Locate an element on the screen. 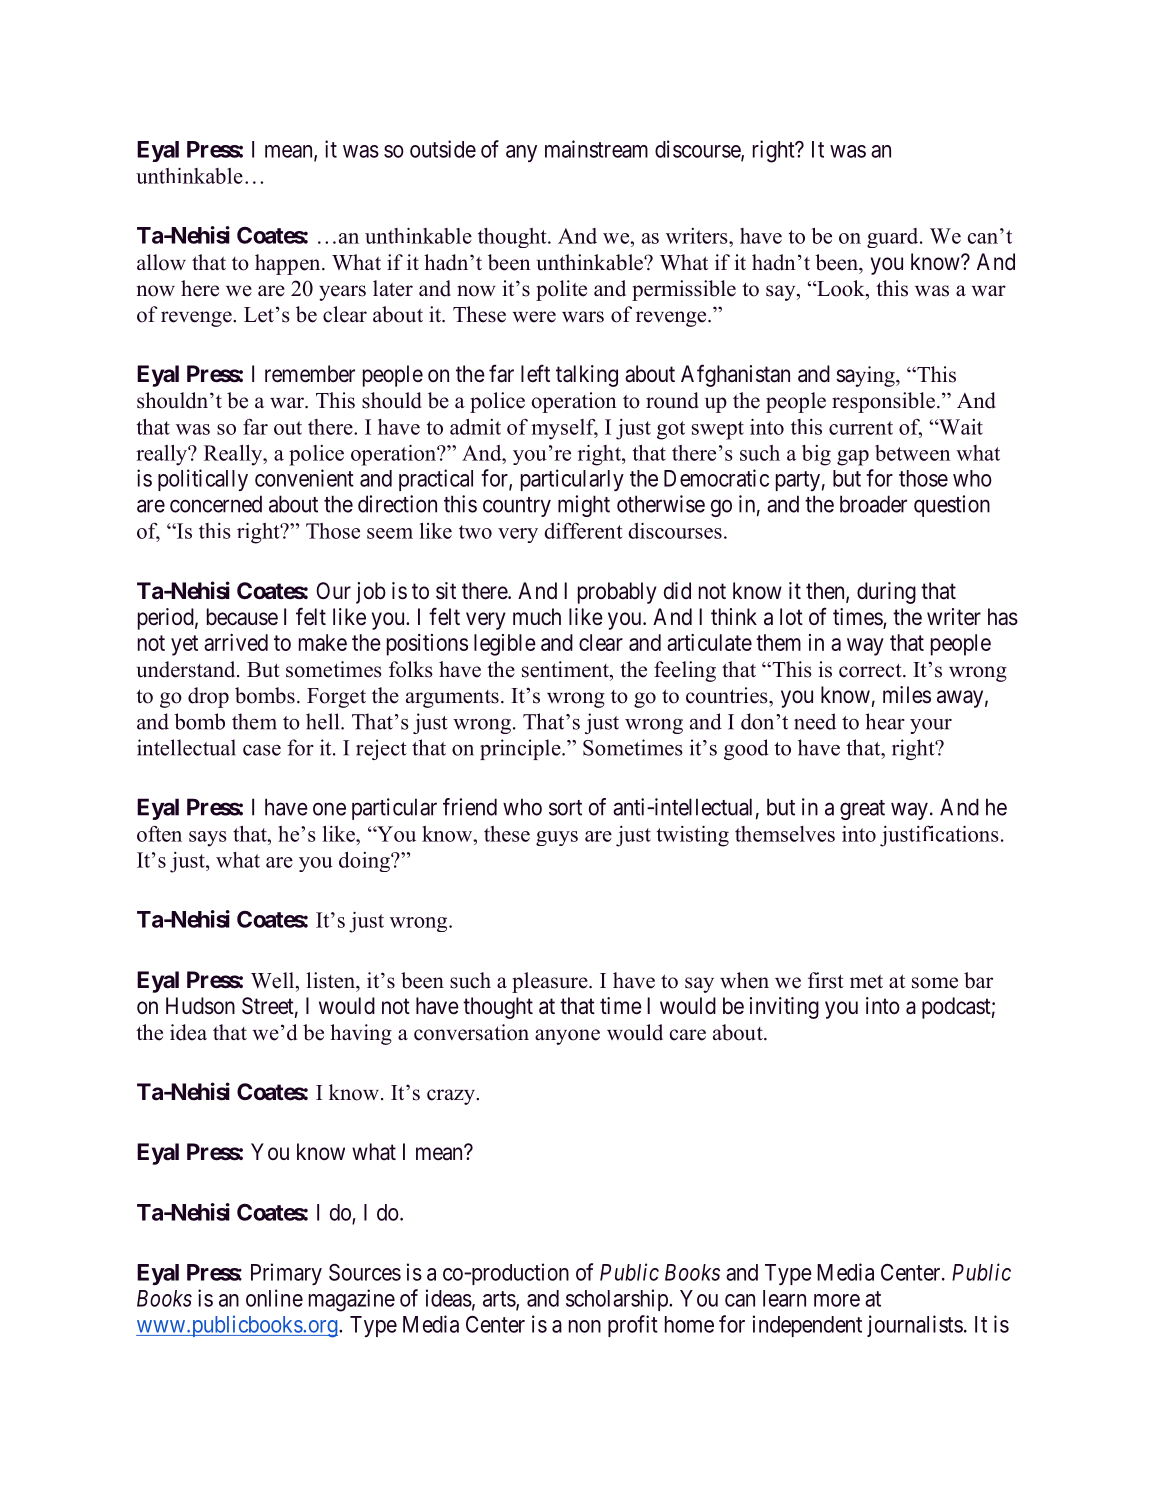  happen is located at coordinates (289, 264).
